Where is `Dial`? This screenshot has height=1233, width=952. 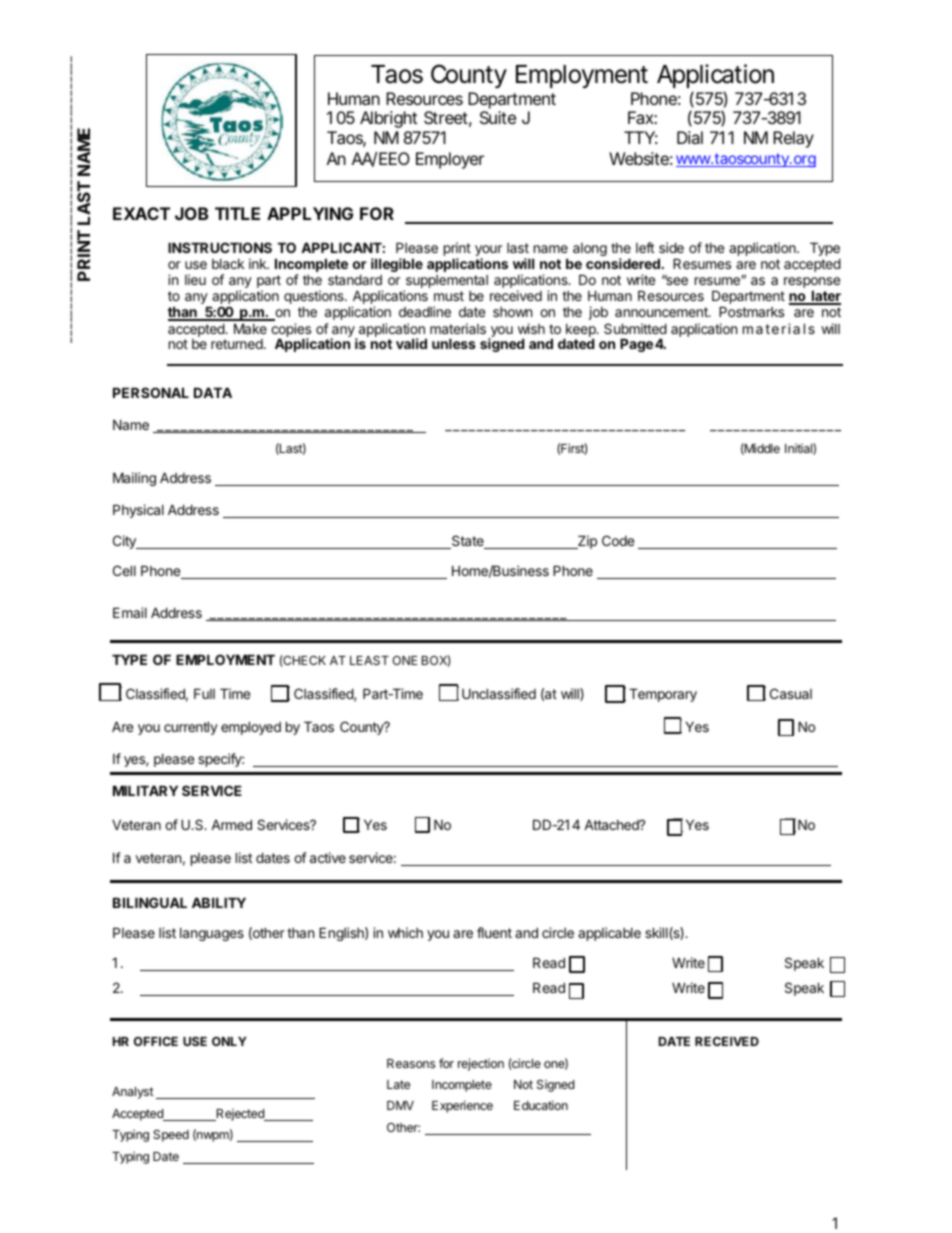 Dial is located at coordinates (690, 137).
